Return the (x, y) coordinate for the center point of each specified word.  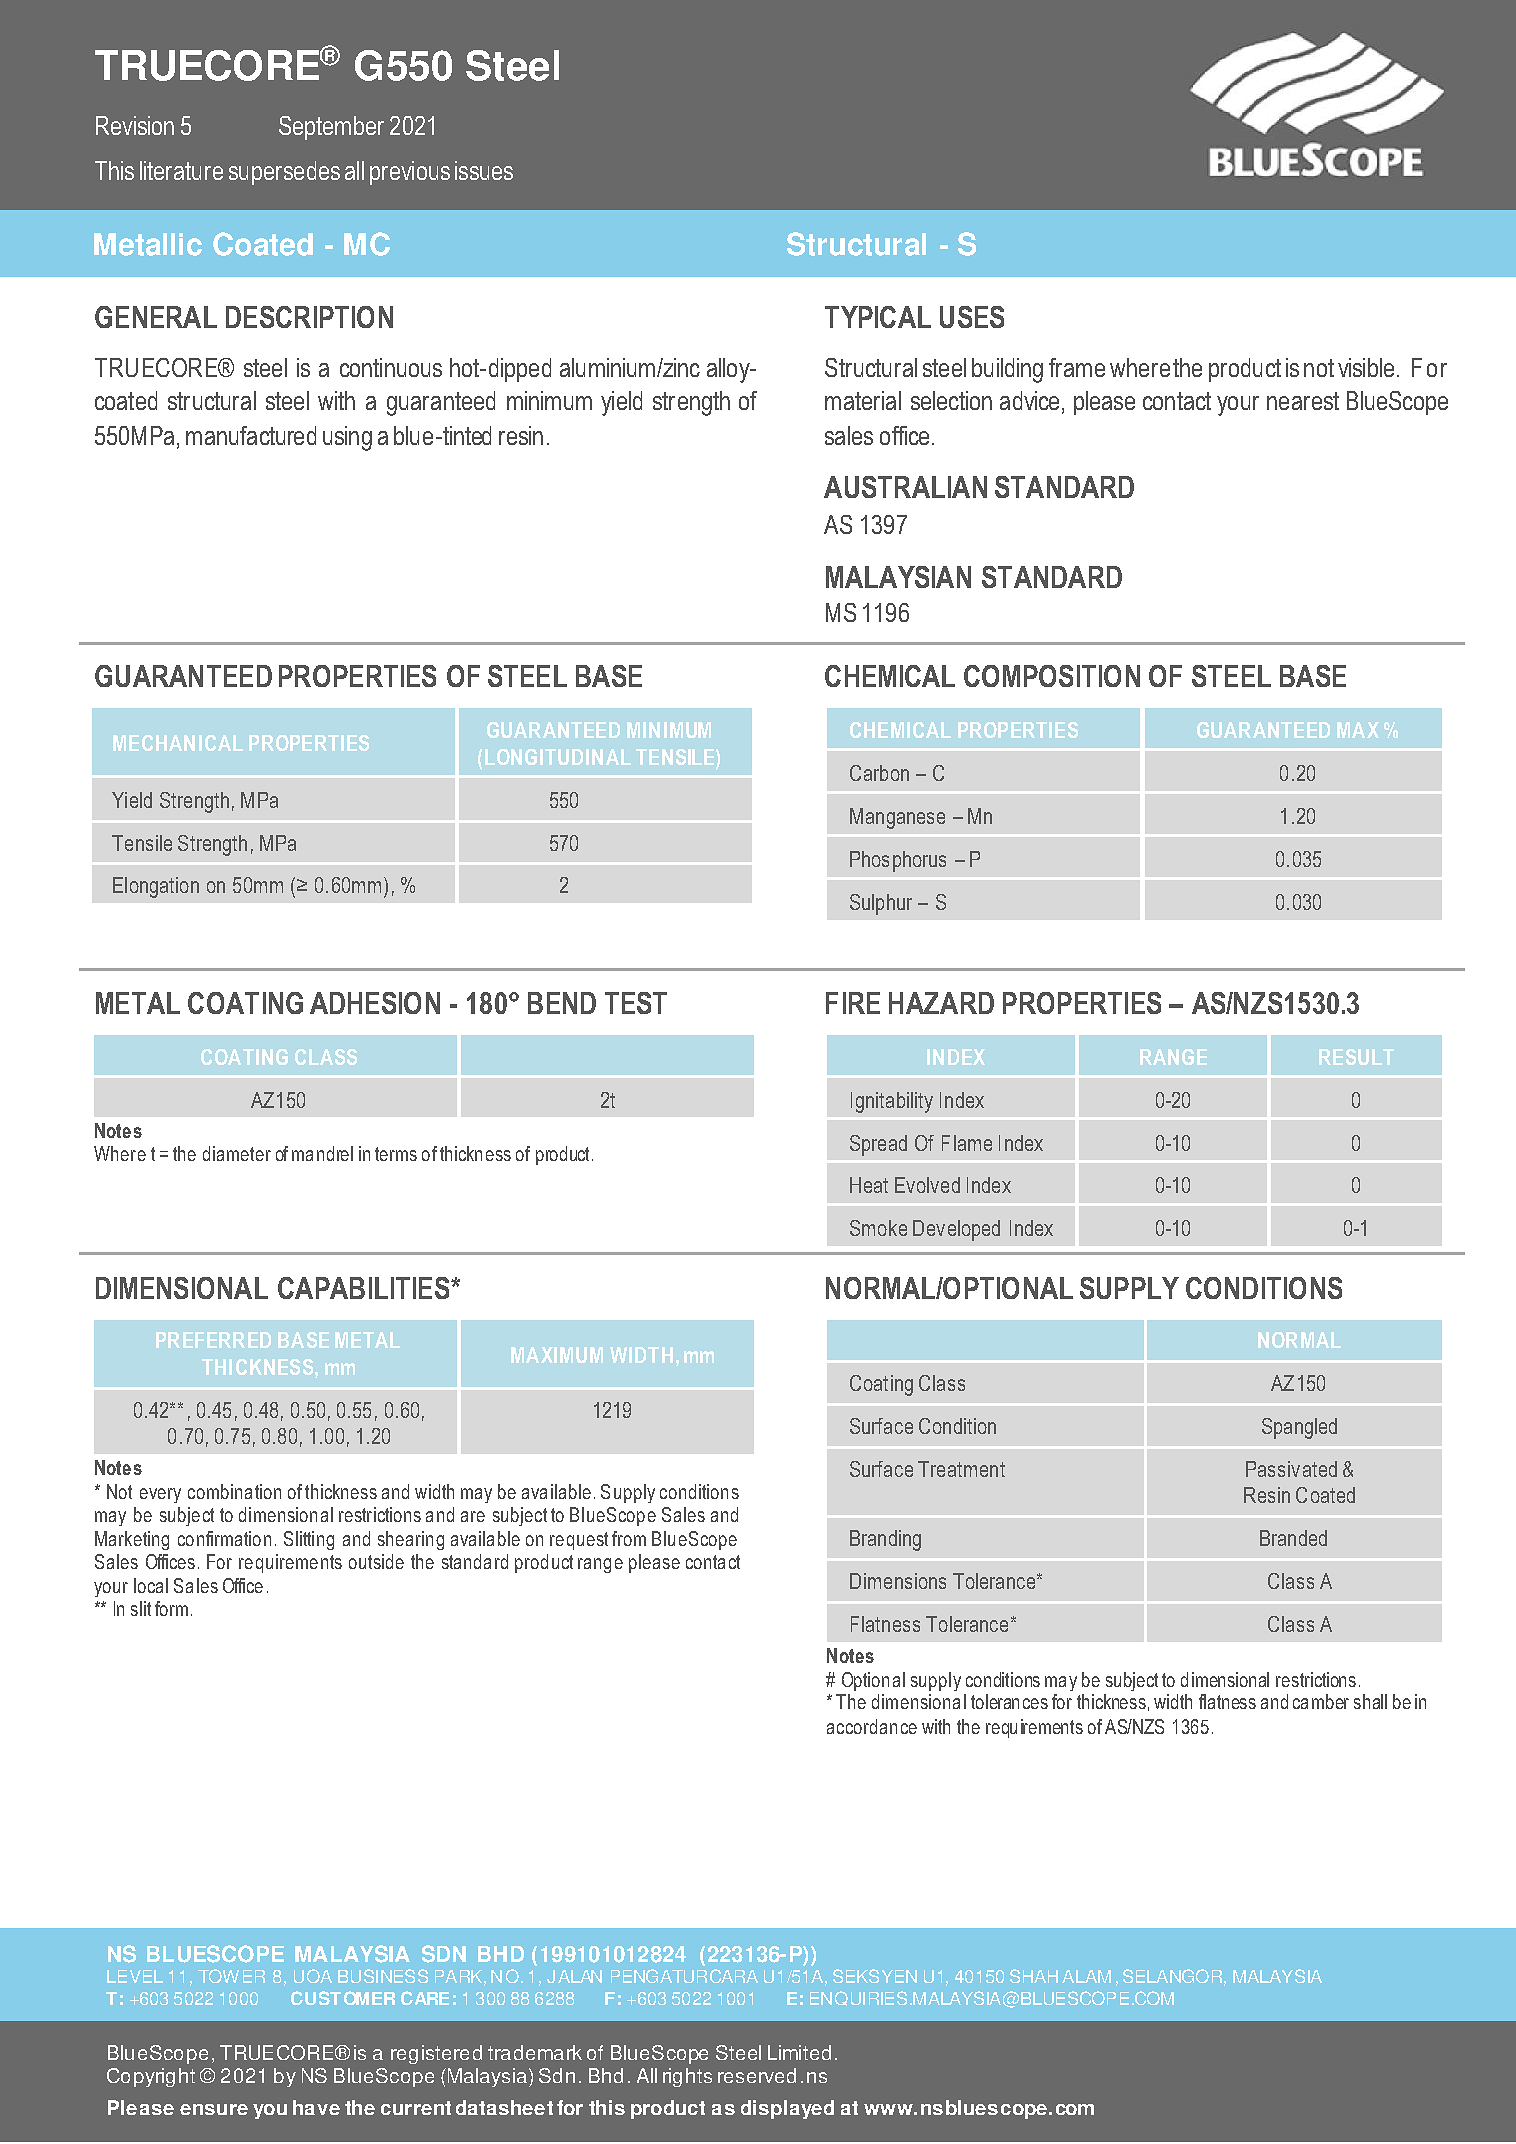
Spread (878, 1145)
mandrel (322, 1153)
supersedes (284, 173)
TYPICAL (878, 317)
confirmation (224, 1538)
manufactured (251, 435)
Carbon (879, 773)
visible (1366, 367)
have (316, 2107)
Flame (967, 1143)
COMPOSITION (1052, 676)
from (629, 1538)
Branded (1293, 1538)
